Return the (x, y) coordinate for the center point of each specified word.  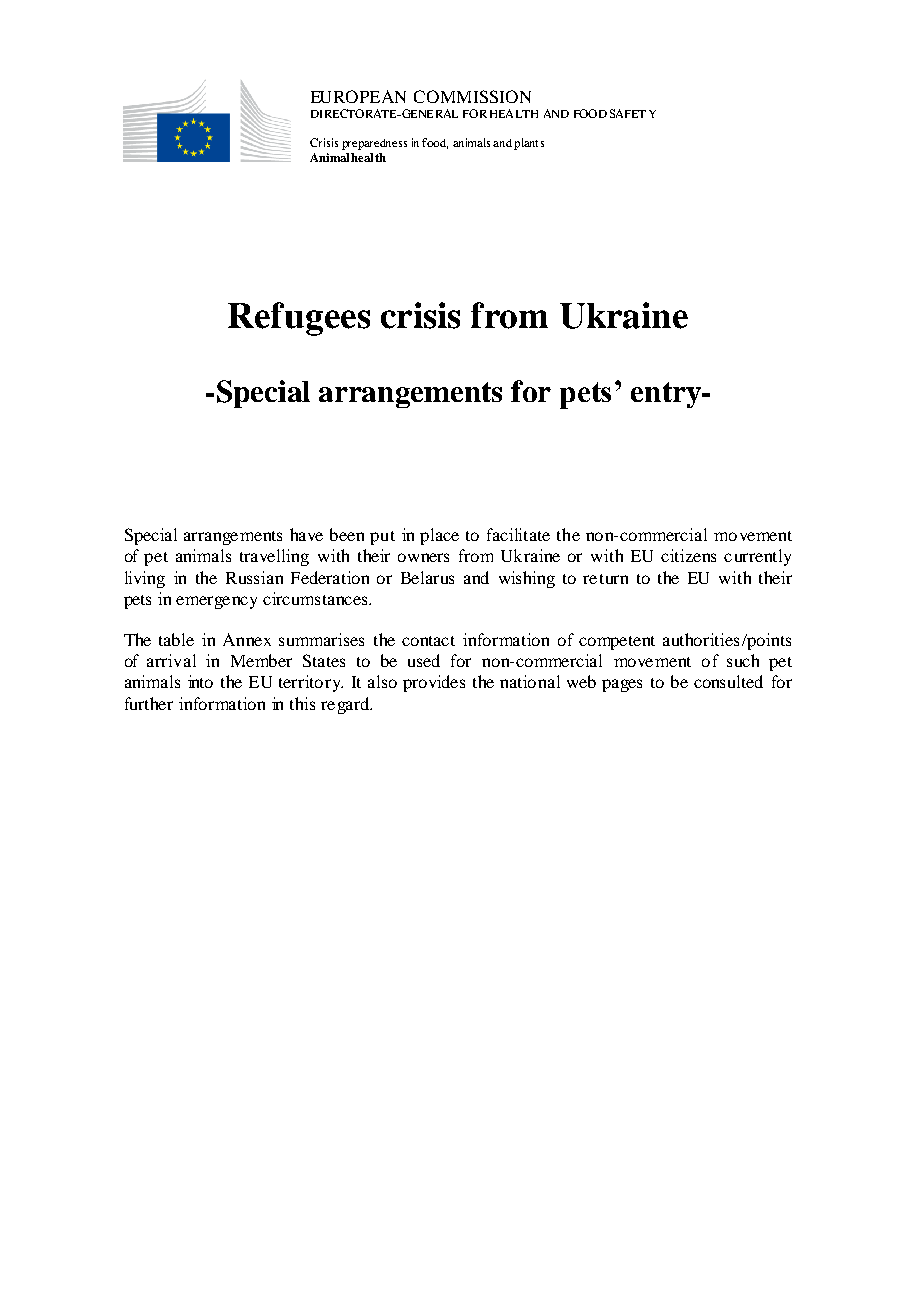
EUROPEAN (358, 96)
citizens (688, 555)
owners (423, 557)
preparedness (374, 144)
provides (434, 683)
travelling (274, 557)
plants (529, 144)
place (439, 536)
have (306, 534)
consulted (728, 681)
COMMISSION (472, 96)
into (200, 681)
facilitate (518, 534)
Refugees (299, 319)
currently (757, 557)
